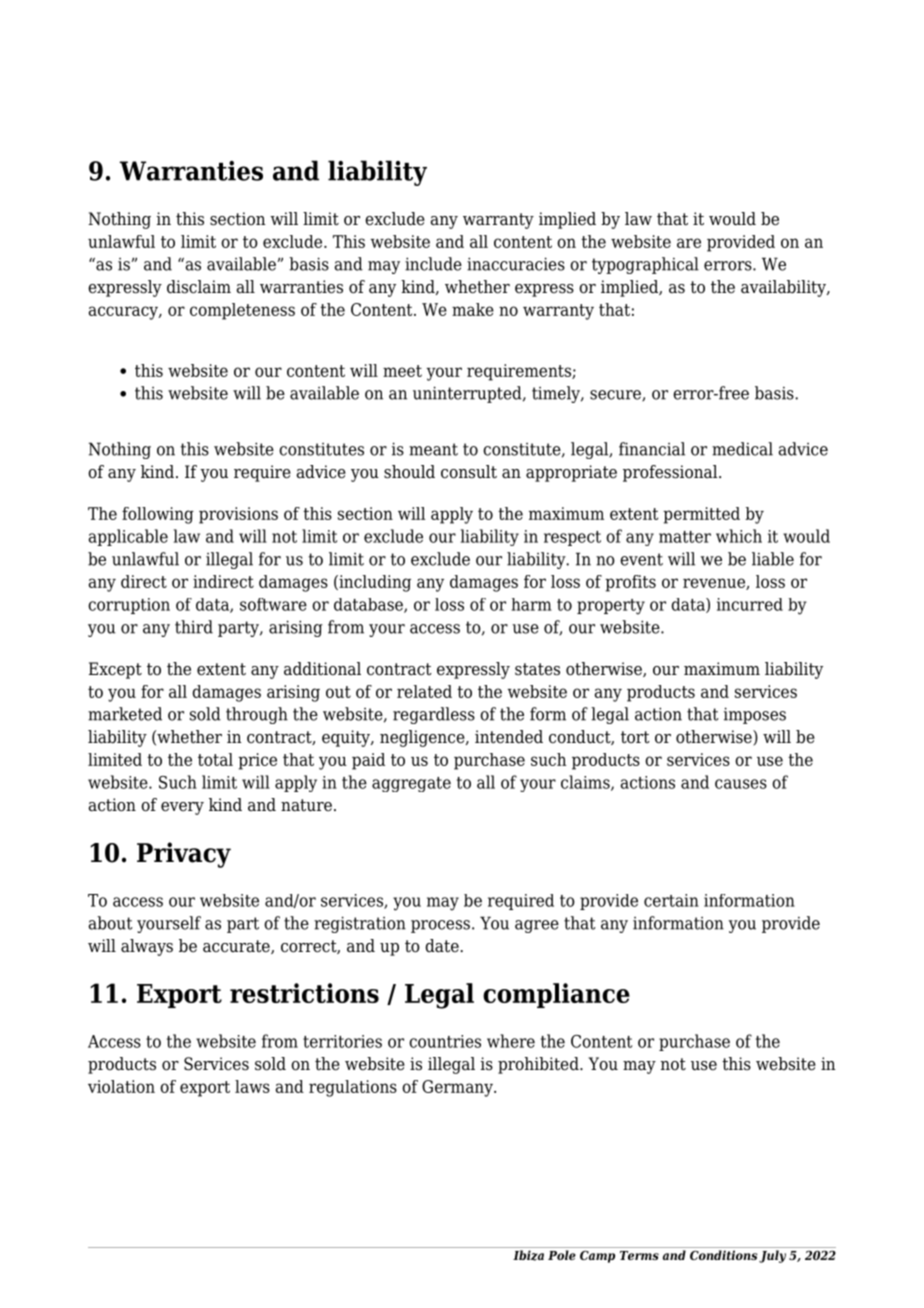 The height and width of the screenshot is (1308, 924). I want to click on disclaim, so click(199, 287).
